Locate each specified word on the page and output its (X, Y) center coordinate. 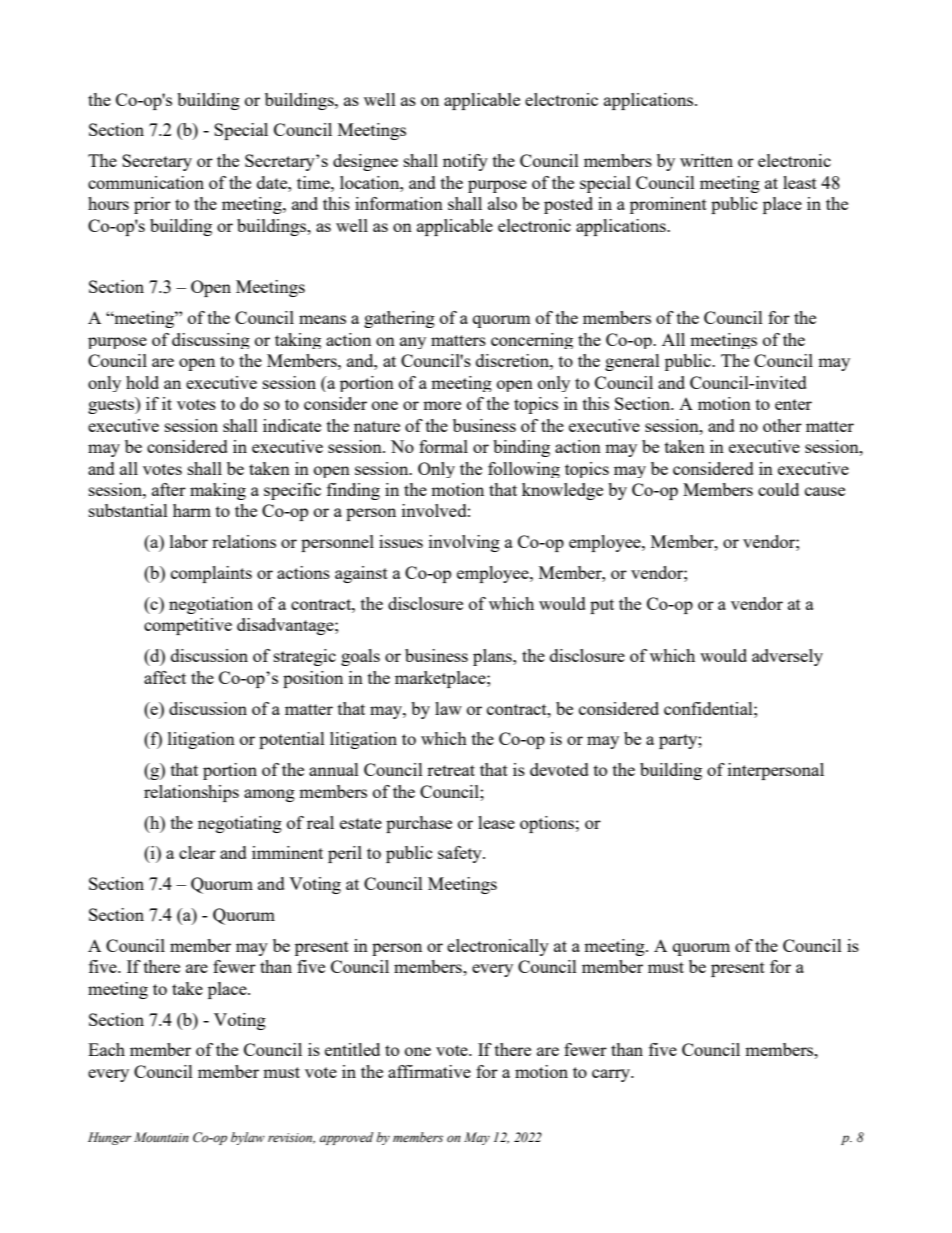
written (706, 160)
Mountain (161, 1137)
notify (465, 162)
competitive (188, 626)
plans (493, 657)
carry (612, 1075)
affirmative (429, 1071)
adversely (787, 657)
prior (152, 205)
